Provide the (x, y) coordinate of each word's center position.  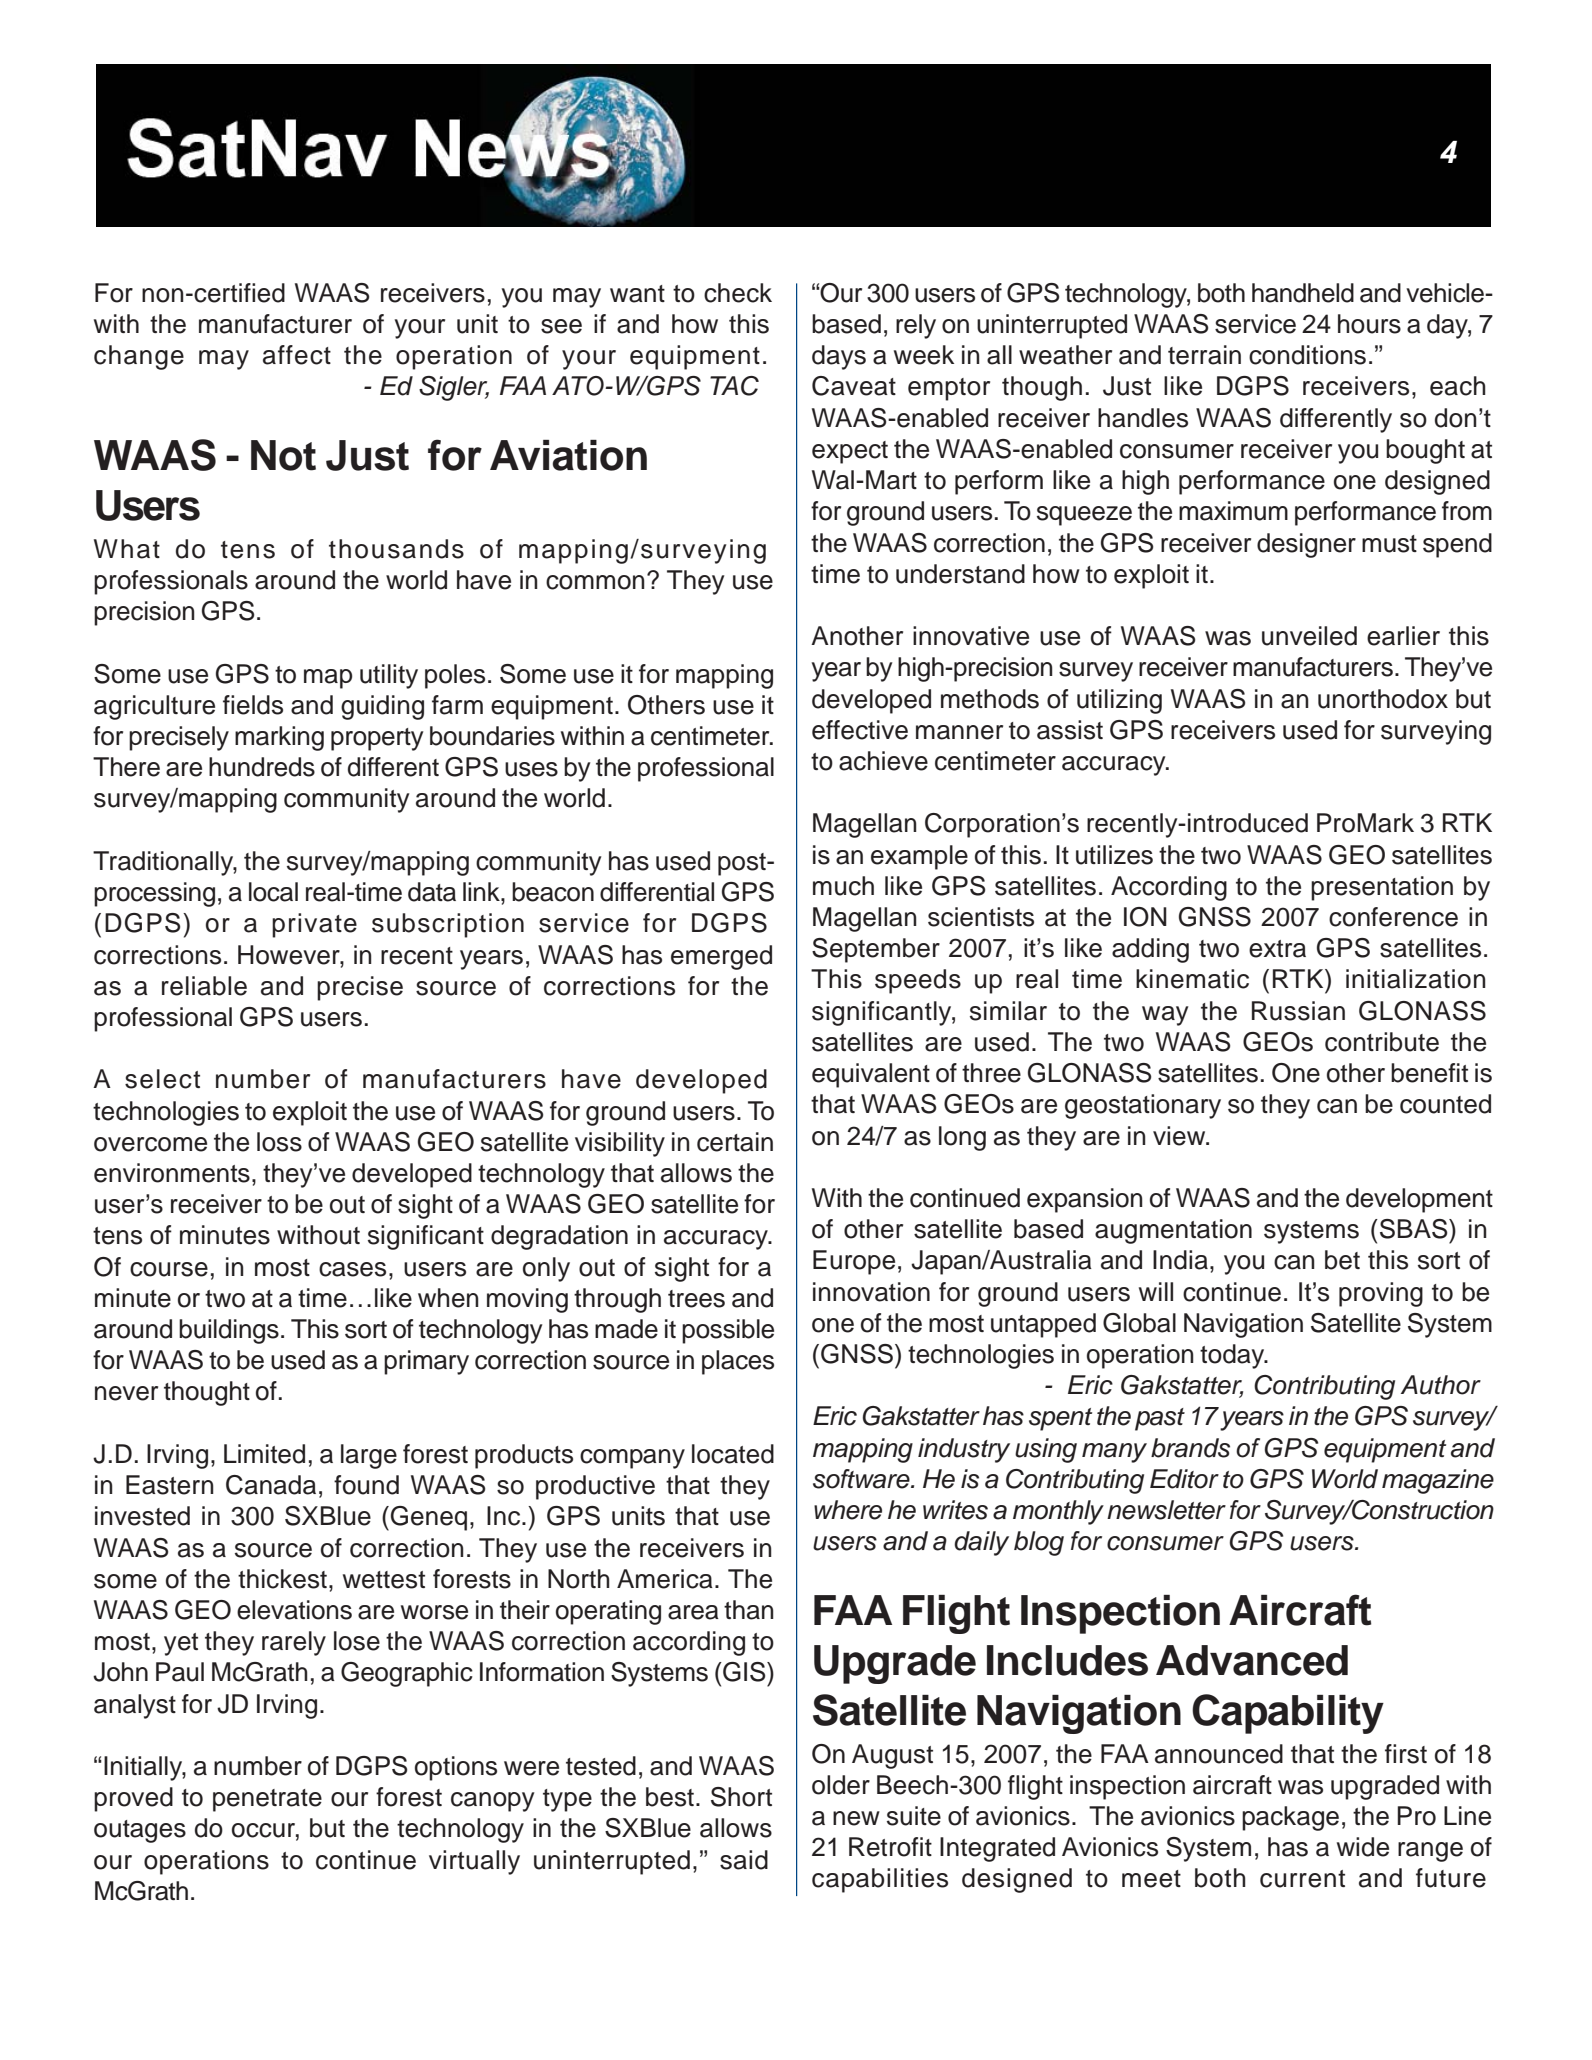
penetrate (267, 1800)
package (1290, 1818)
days (839, 357)
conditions (1307, 355)
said (744, 1860)
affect (297, 355)
